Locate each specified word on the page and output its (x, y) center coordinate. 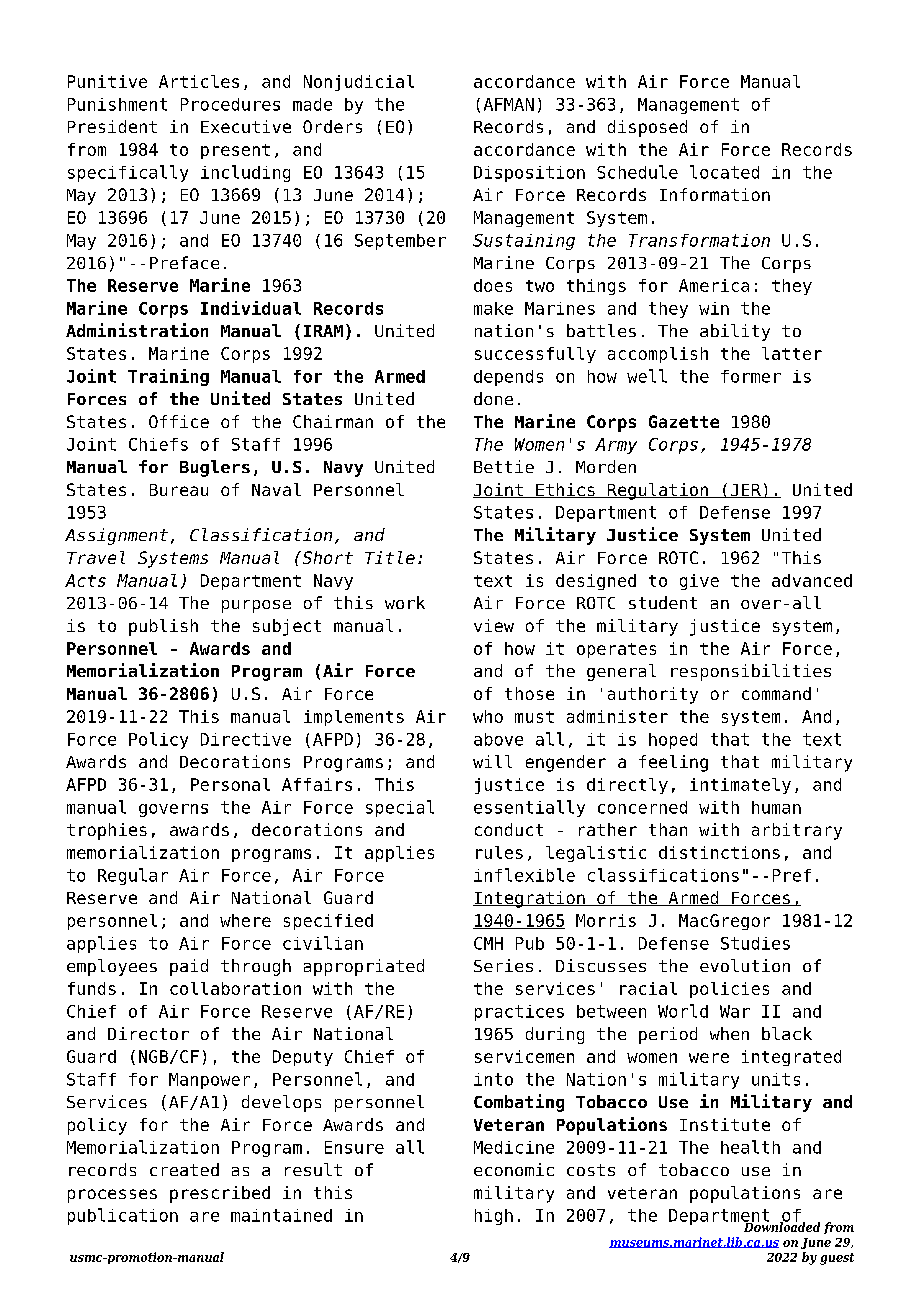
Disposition (529, 174)
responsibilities (751, 672)
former (751, 376)
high (494, 1217)
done (493, 398)
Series (503, 965)
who (488, 716)
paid (189, 967)
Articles (199, 81)
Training (168, 377)
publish (163, 627)
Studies (755, 943)
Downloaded (781, 1226)
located (724, 172)
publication (123, 1216)
